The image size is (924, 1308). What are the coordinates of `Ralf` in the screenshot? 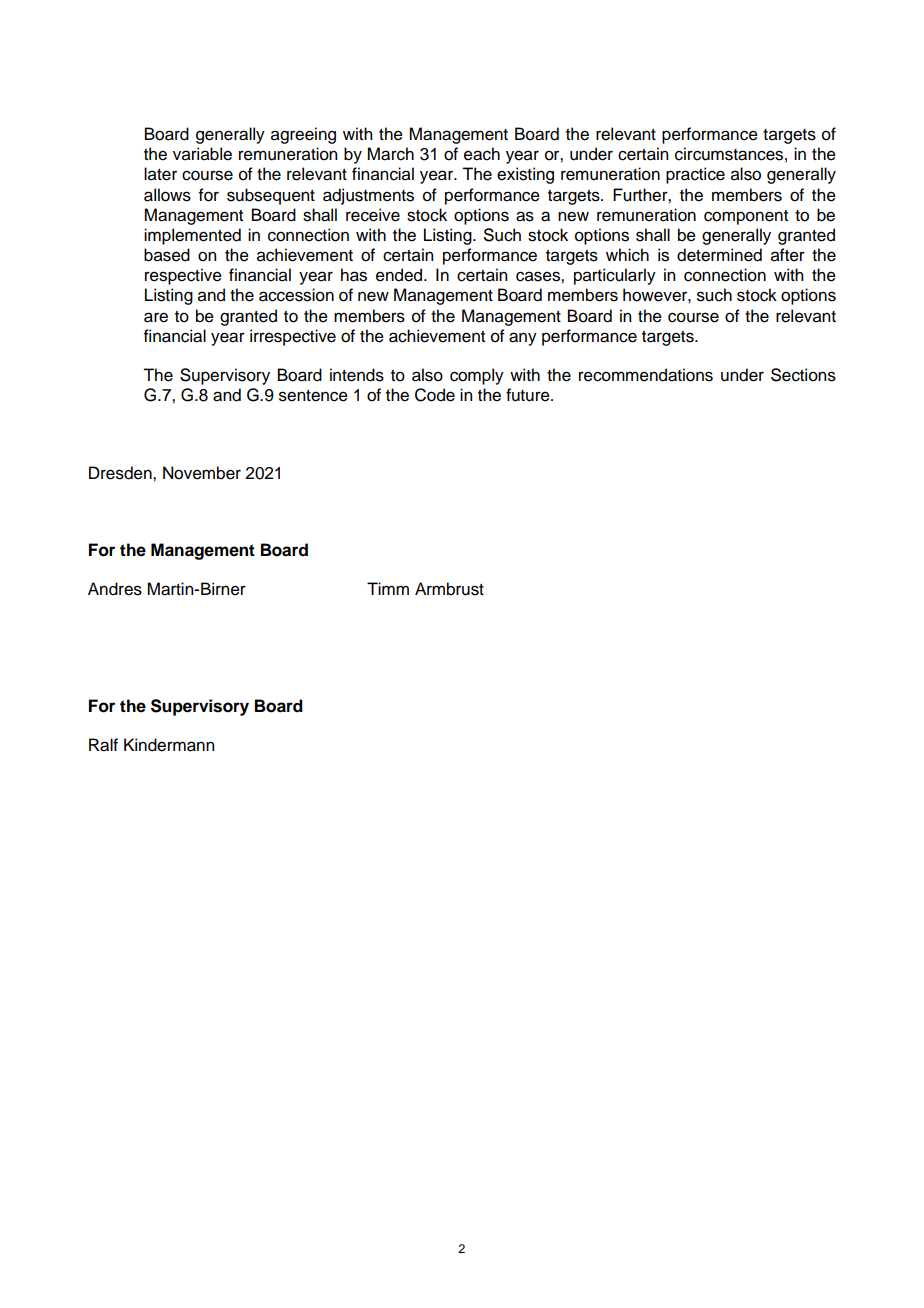 It's located at (103, 745).
